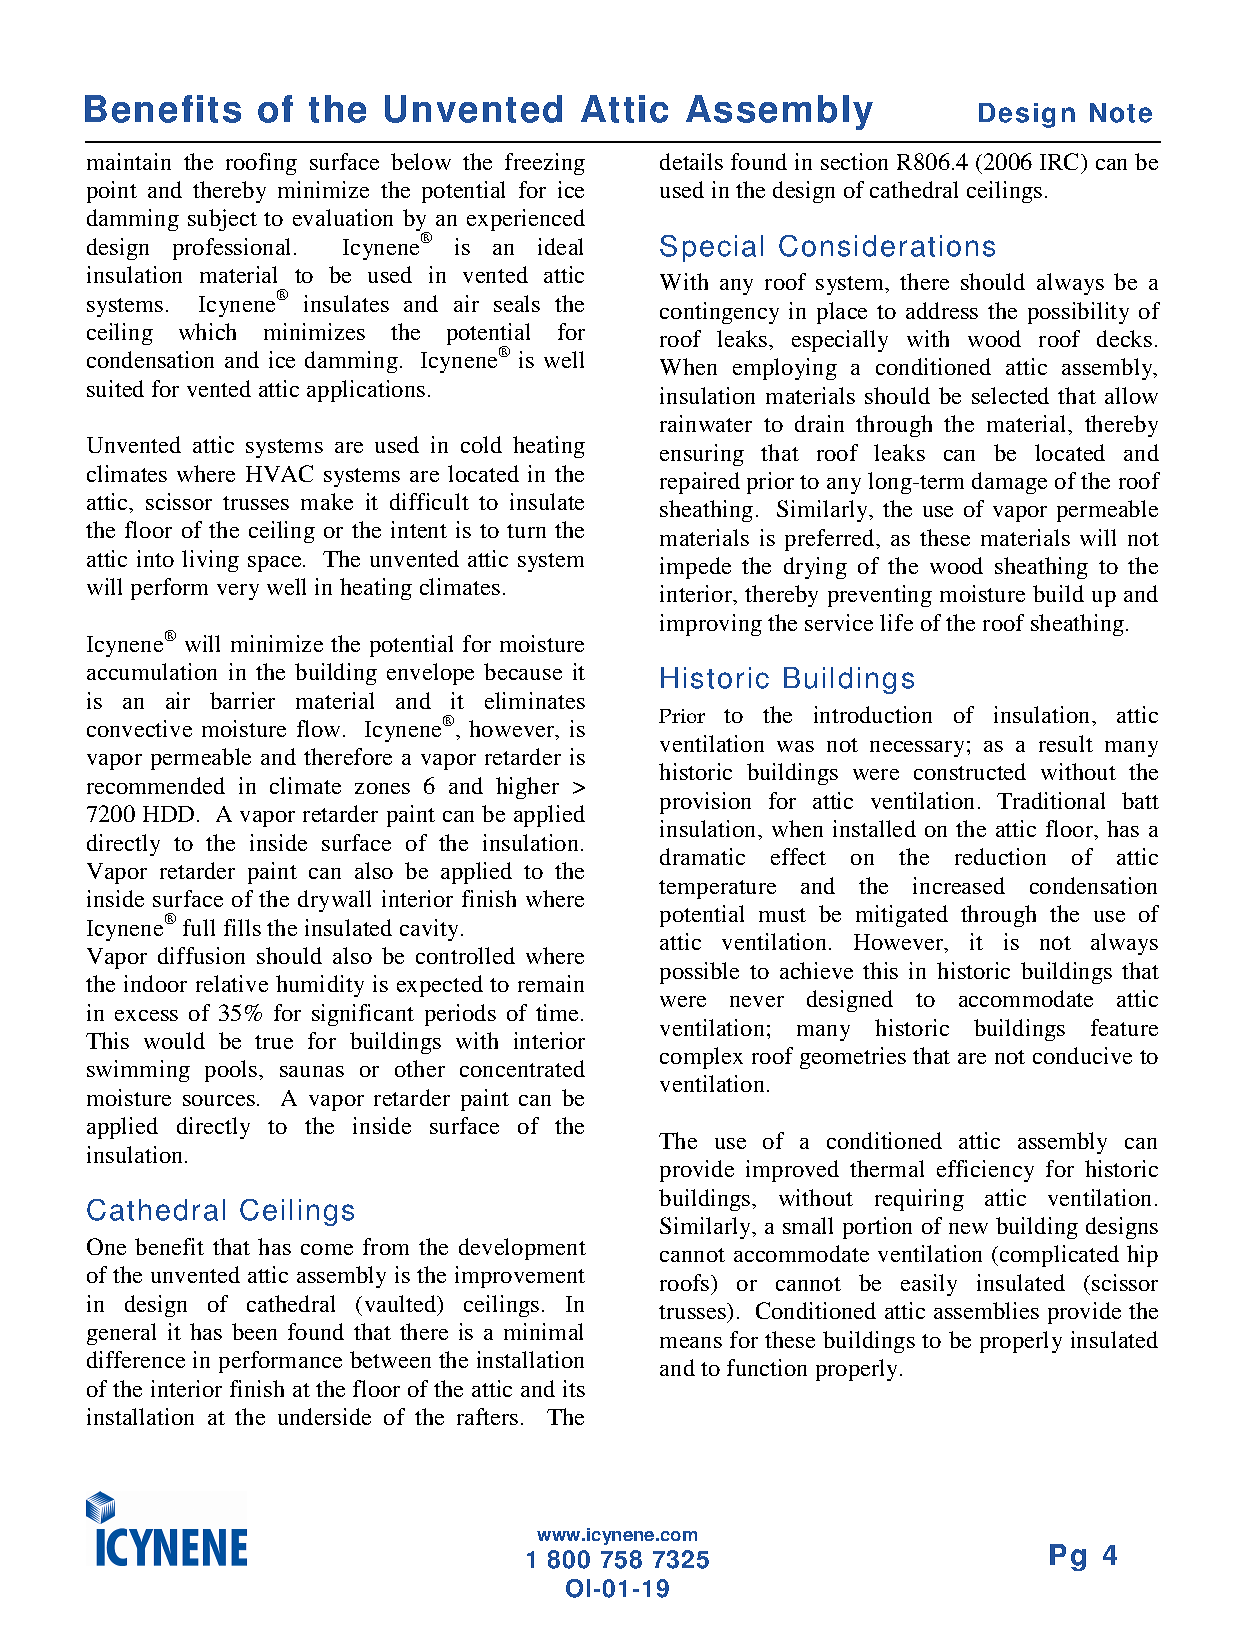  Describe the element at coordinates (1061, 161) in the screenshot. I see `IRC` at that location.
